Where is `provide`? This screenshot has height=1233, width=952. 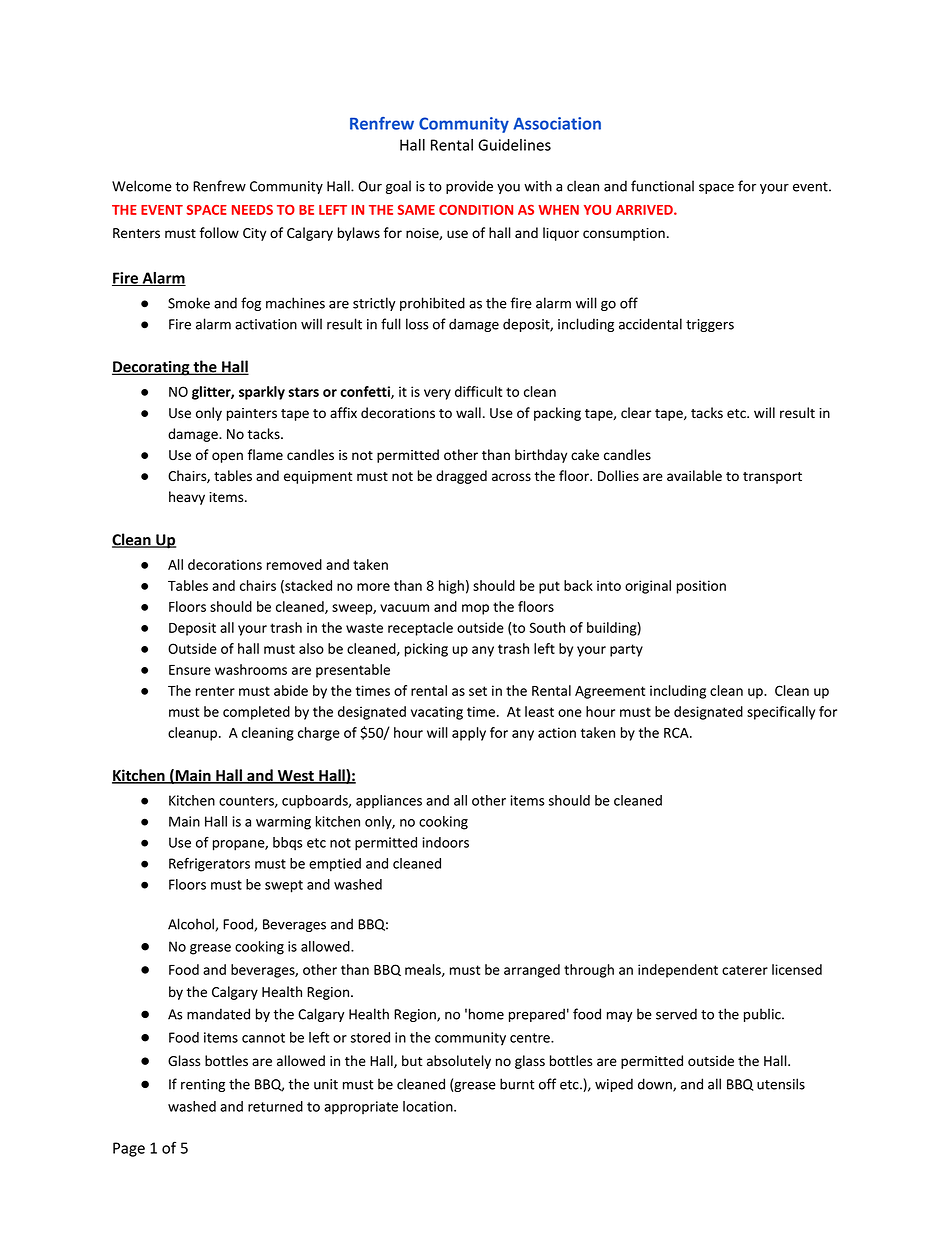 provide is located at coordinates (469, 187).
